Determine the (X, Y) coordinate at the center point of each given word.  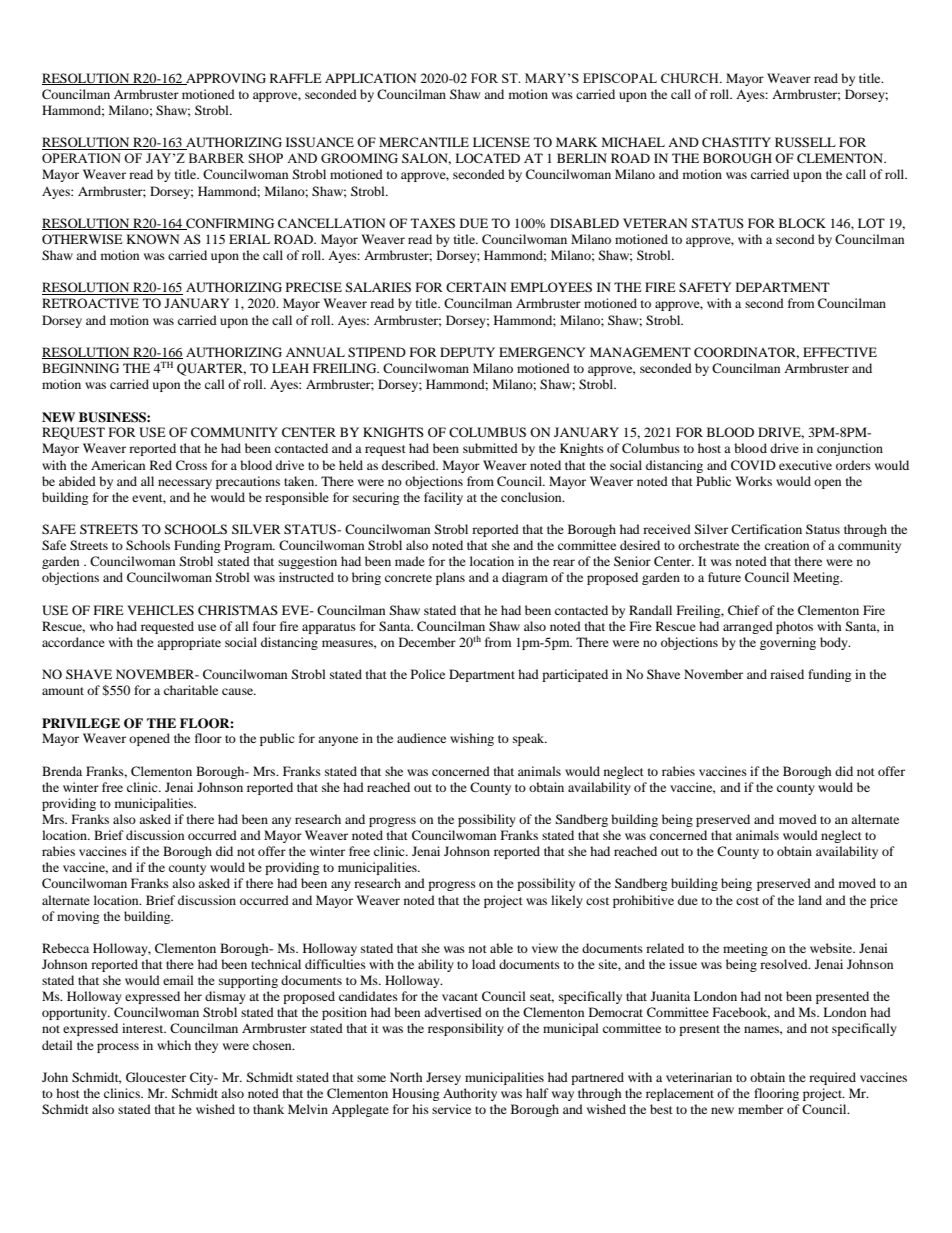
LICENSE (501, 142)
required (832, 1078)
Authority (470, 1094)
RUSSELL (805, 142)
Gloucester (156, 1077)
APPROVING (225, 79)
